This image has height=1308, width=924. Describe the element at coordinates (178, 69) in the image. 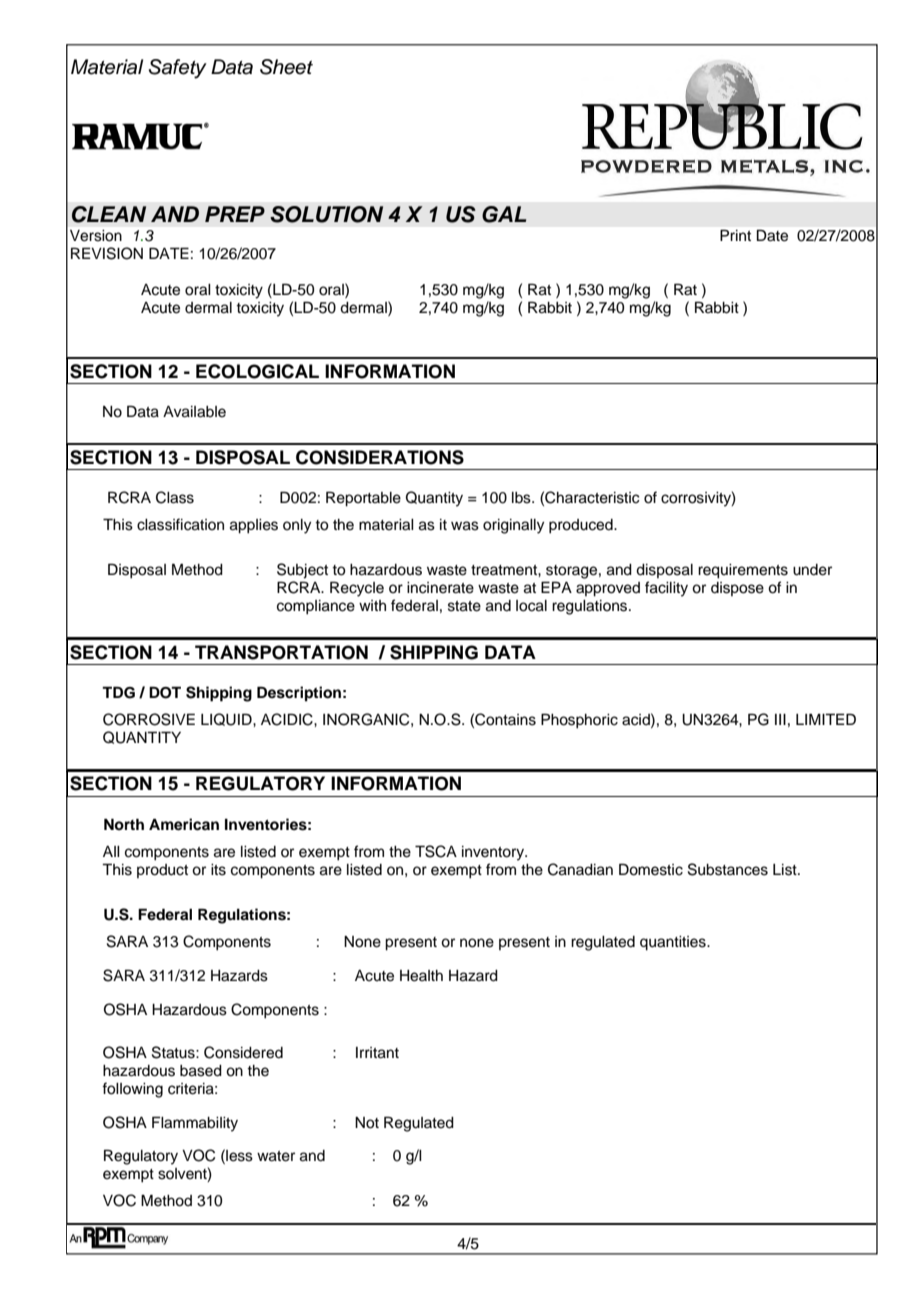

I see `Safety` at that location.
